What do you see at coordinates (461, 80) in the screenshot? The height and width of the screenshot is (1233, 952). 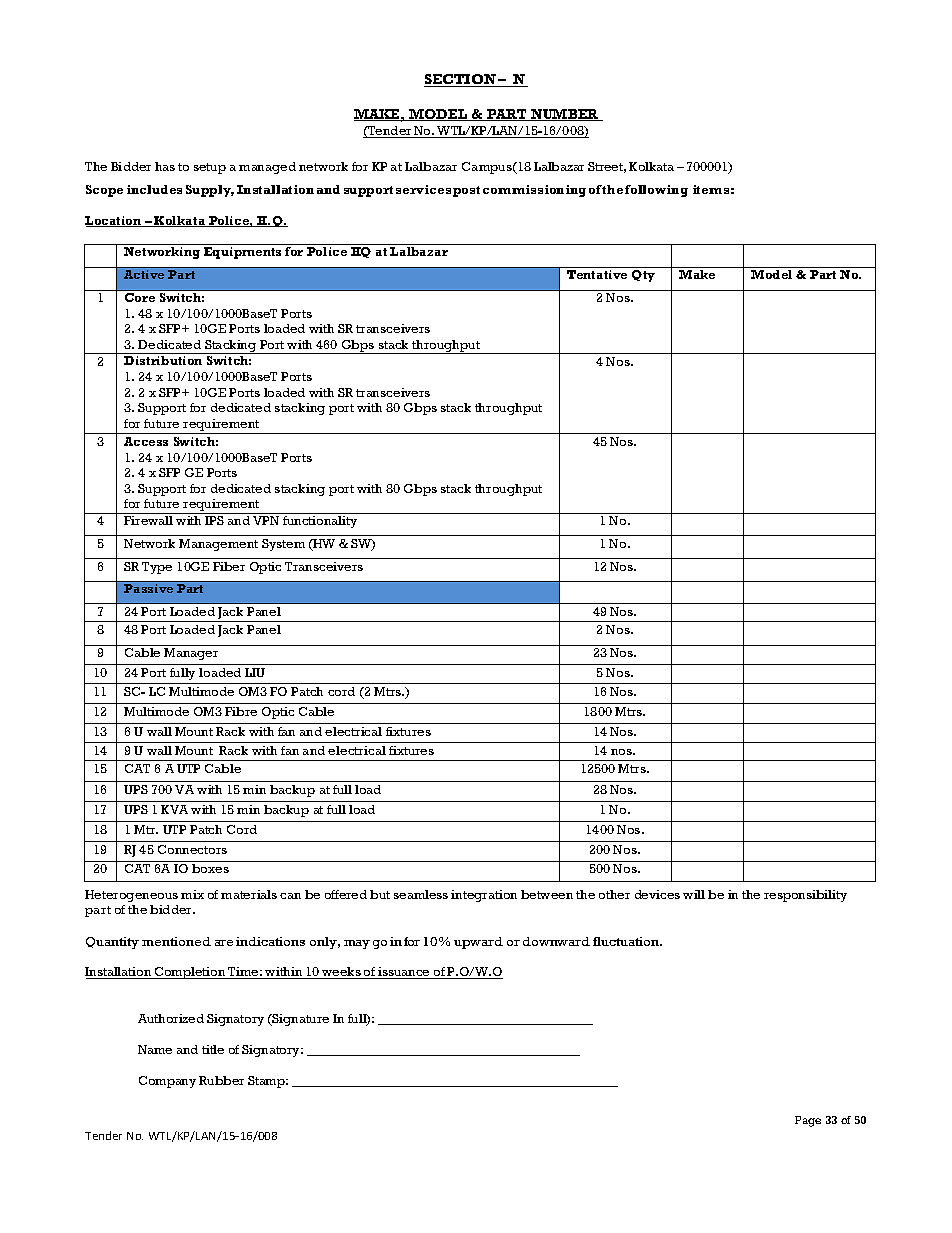 I see `SECTION` at bounding box center [461, 80].
